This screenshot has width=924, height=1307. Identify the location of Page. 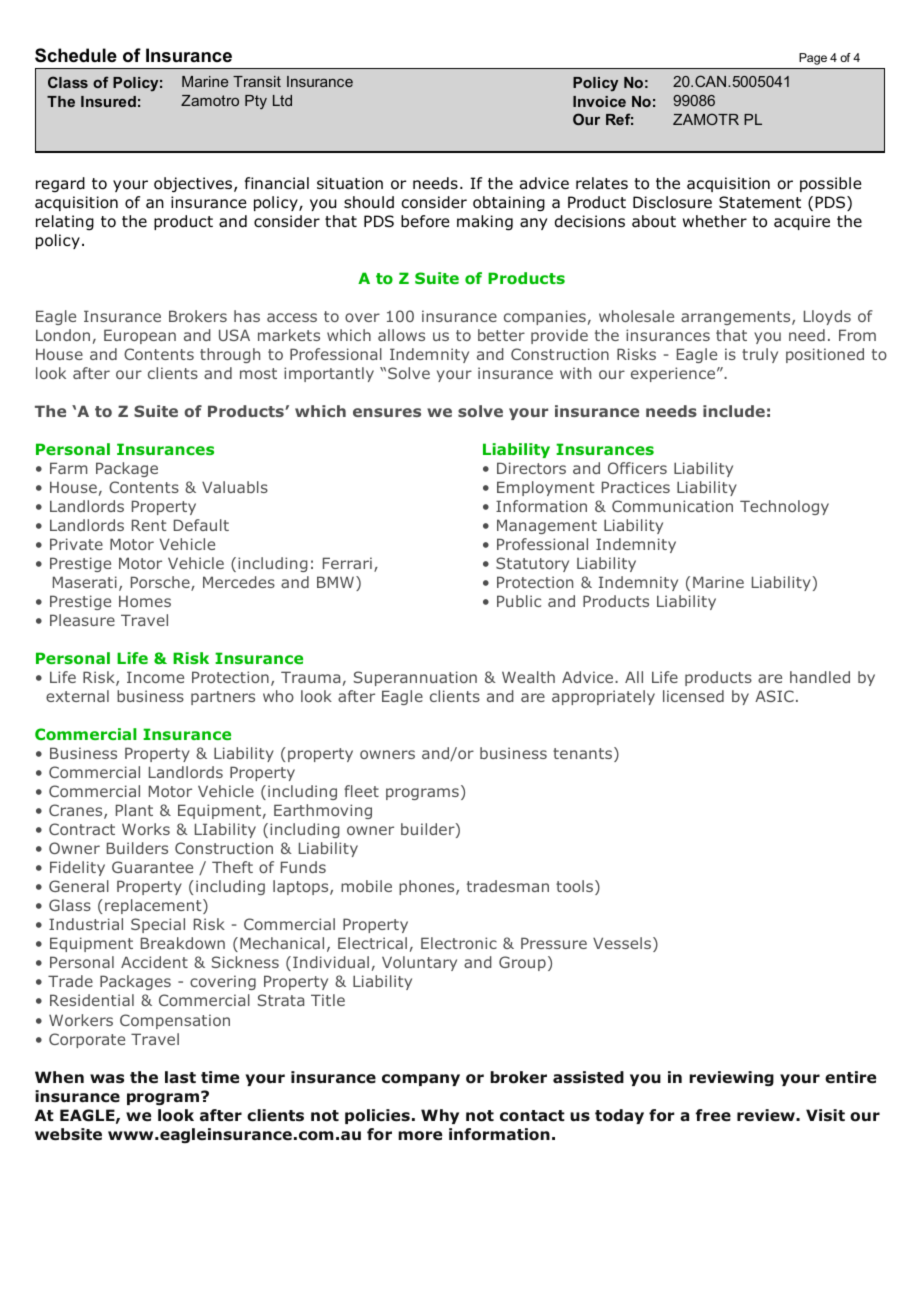
(813, 59).
